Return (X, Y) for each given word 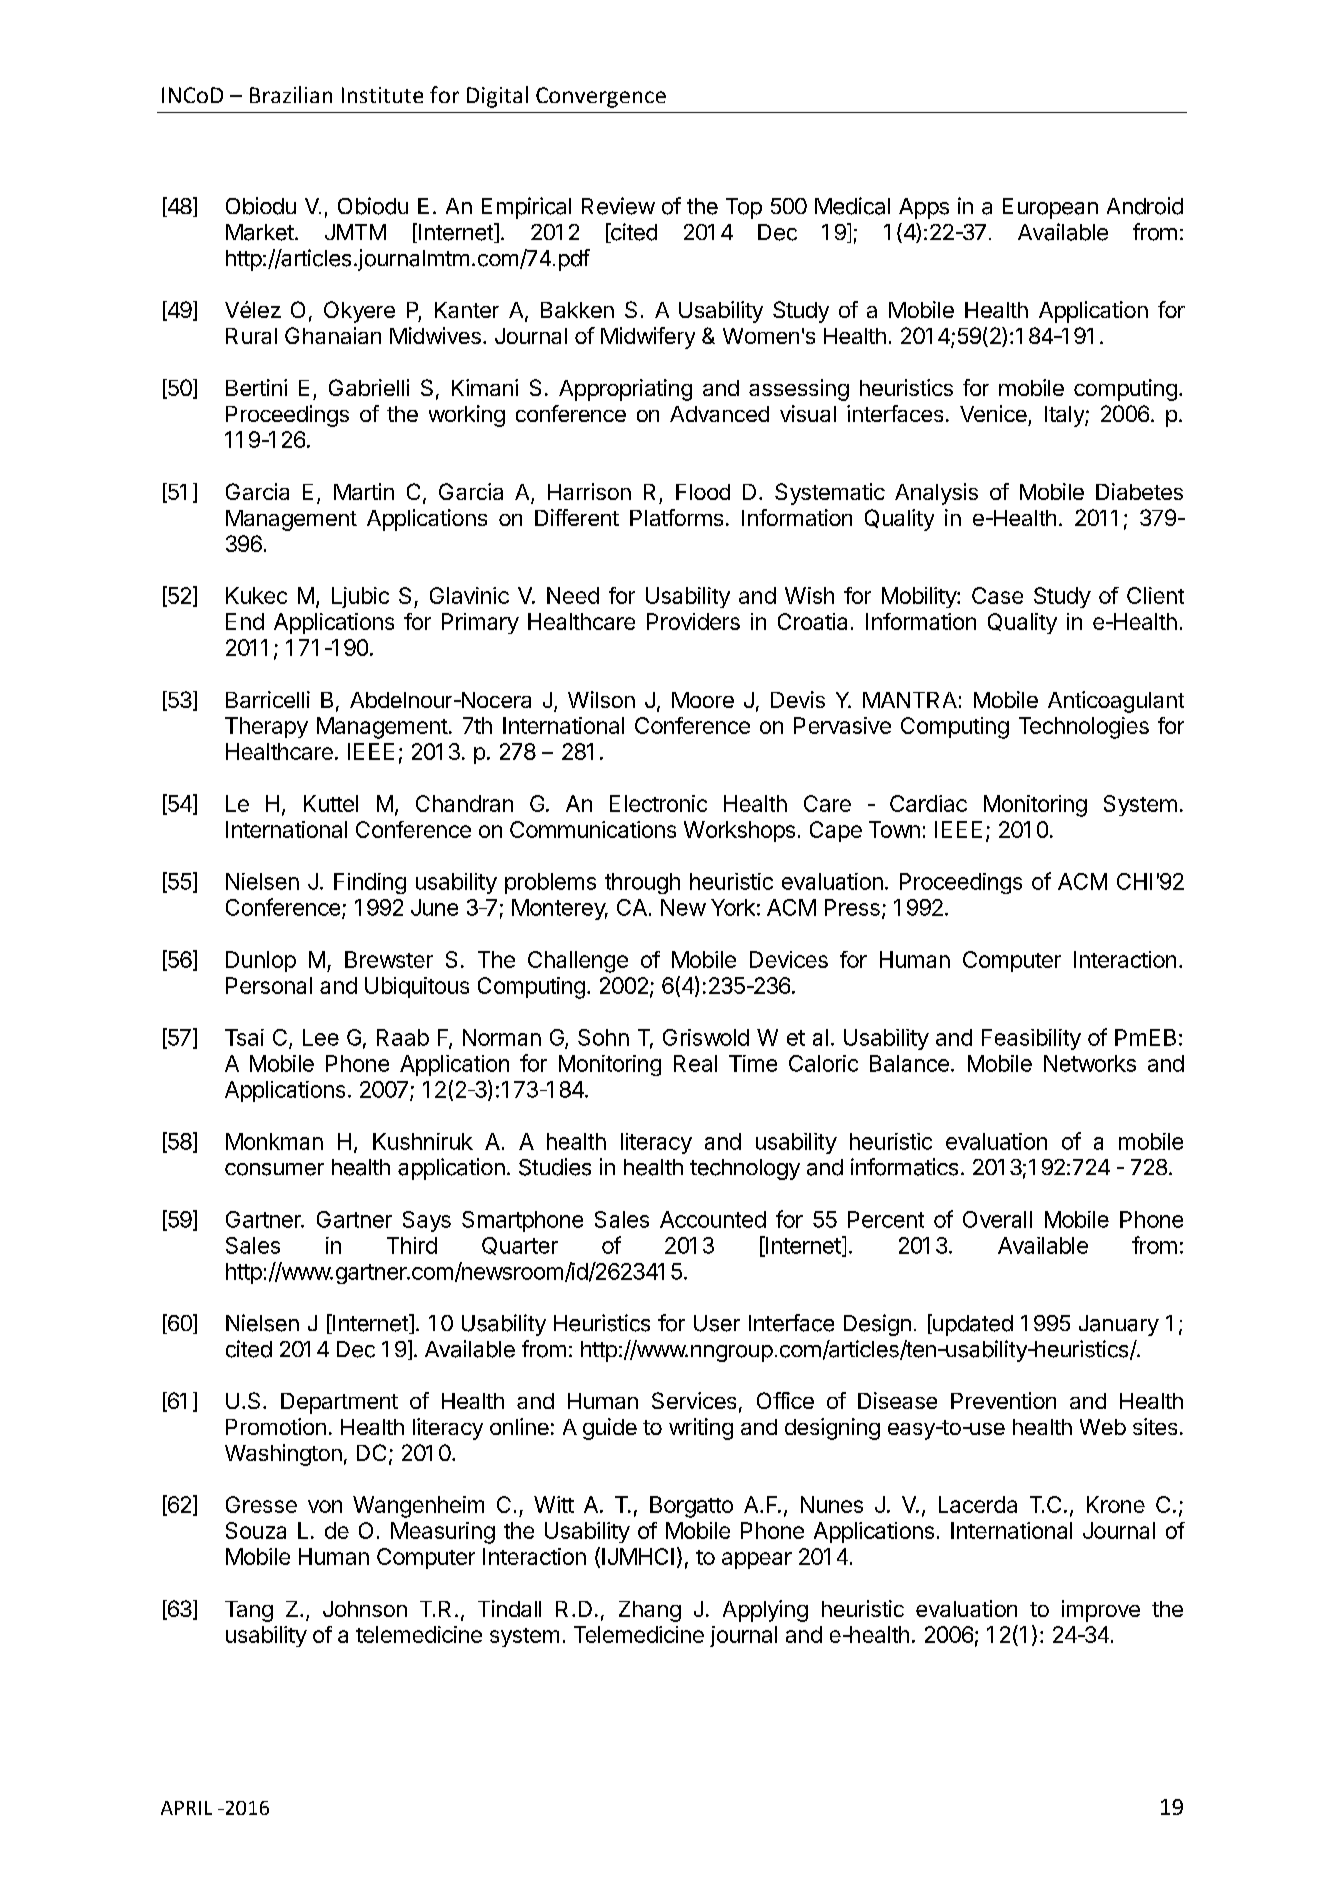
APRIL (186, 1808)
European (1050, 208)
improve (1101, 1611)
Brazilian (291, 94)
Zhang (650, 1611)
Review (618, 206)
